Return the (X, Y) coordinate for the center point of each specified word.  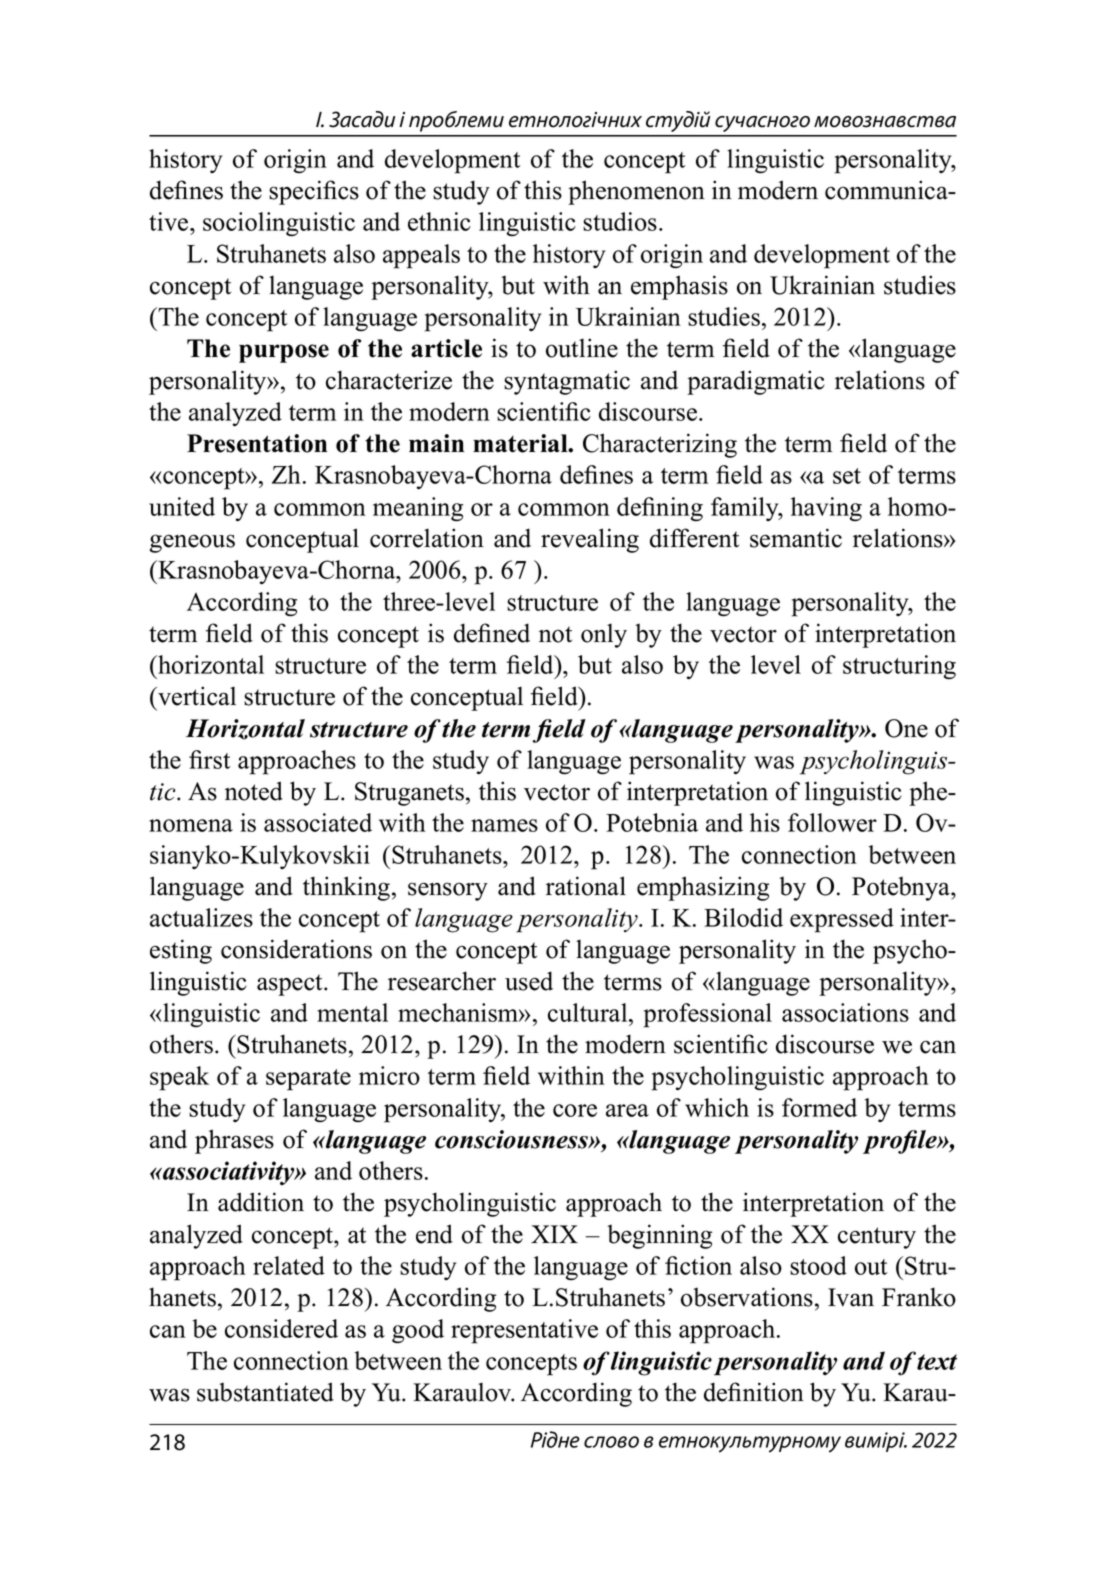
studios (620, 221)
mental (352, 1012)
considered (281, 1328)
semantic (796, 538)
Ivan (851, 1297)
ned (511, 633)
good (418, 1331)
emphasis (679, 287)
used (529, 981)
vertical (196, 696)
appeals (421, 256)
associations (845, 1012)
